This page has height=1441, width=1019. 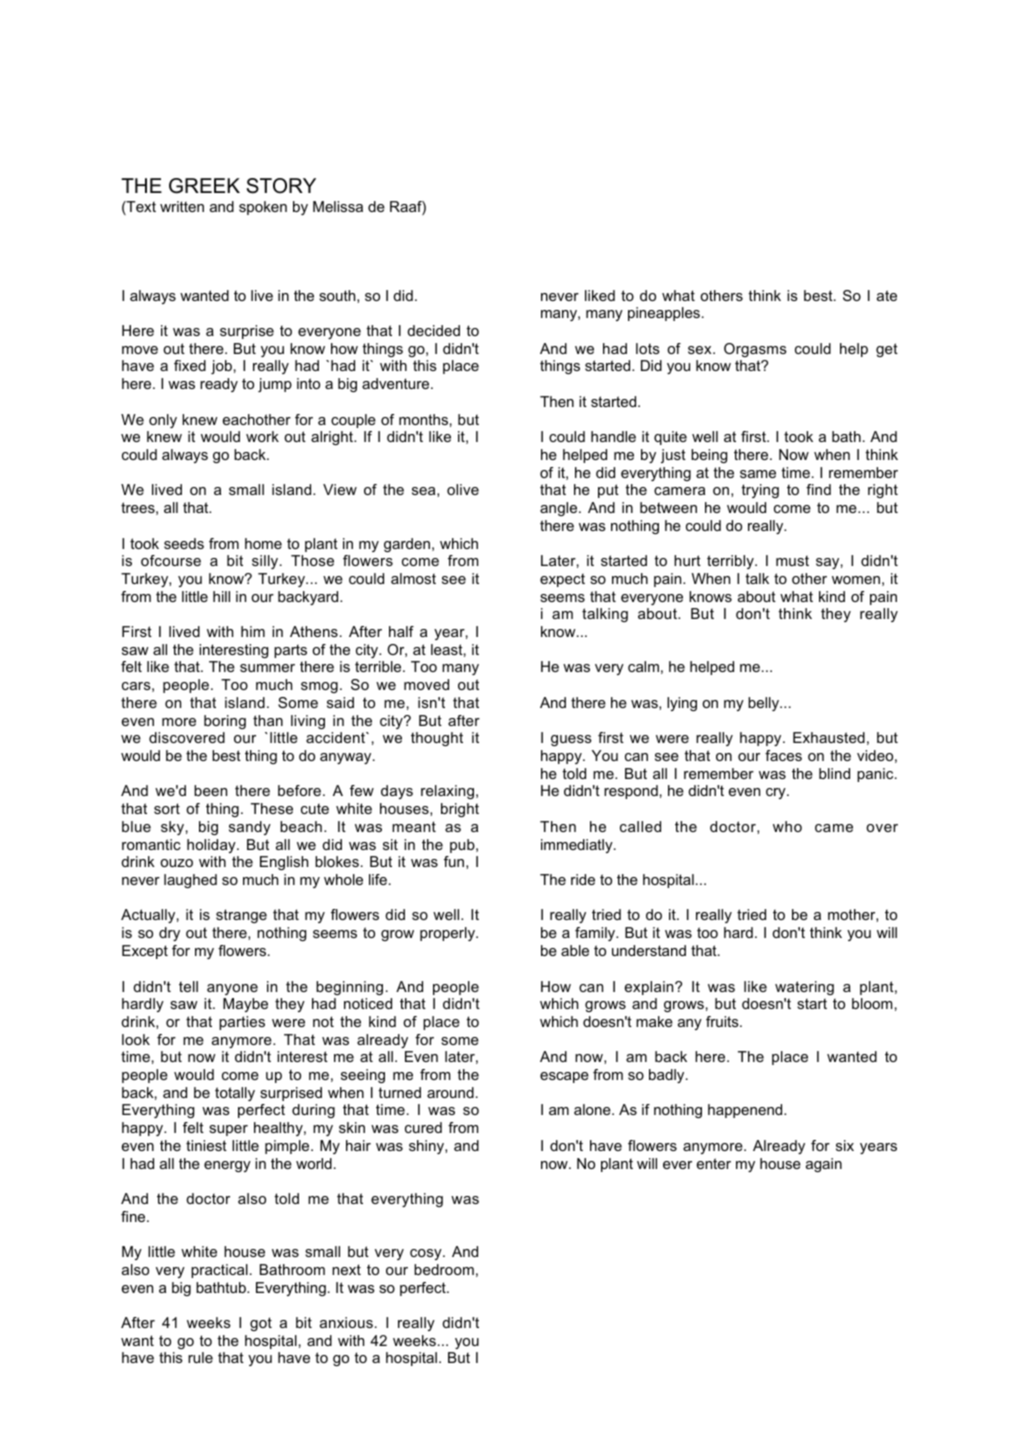 I want to click on relaxing, so click(x=447, y=792).
